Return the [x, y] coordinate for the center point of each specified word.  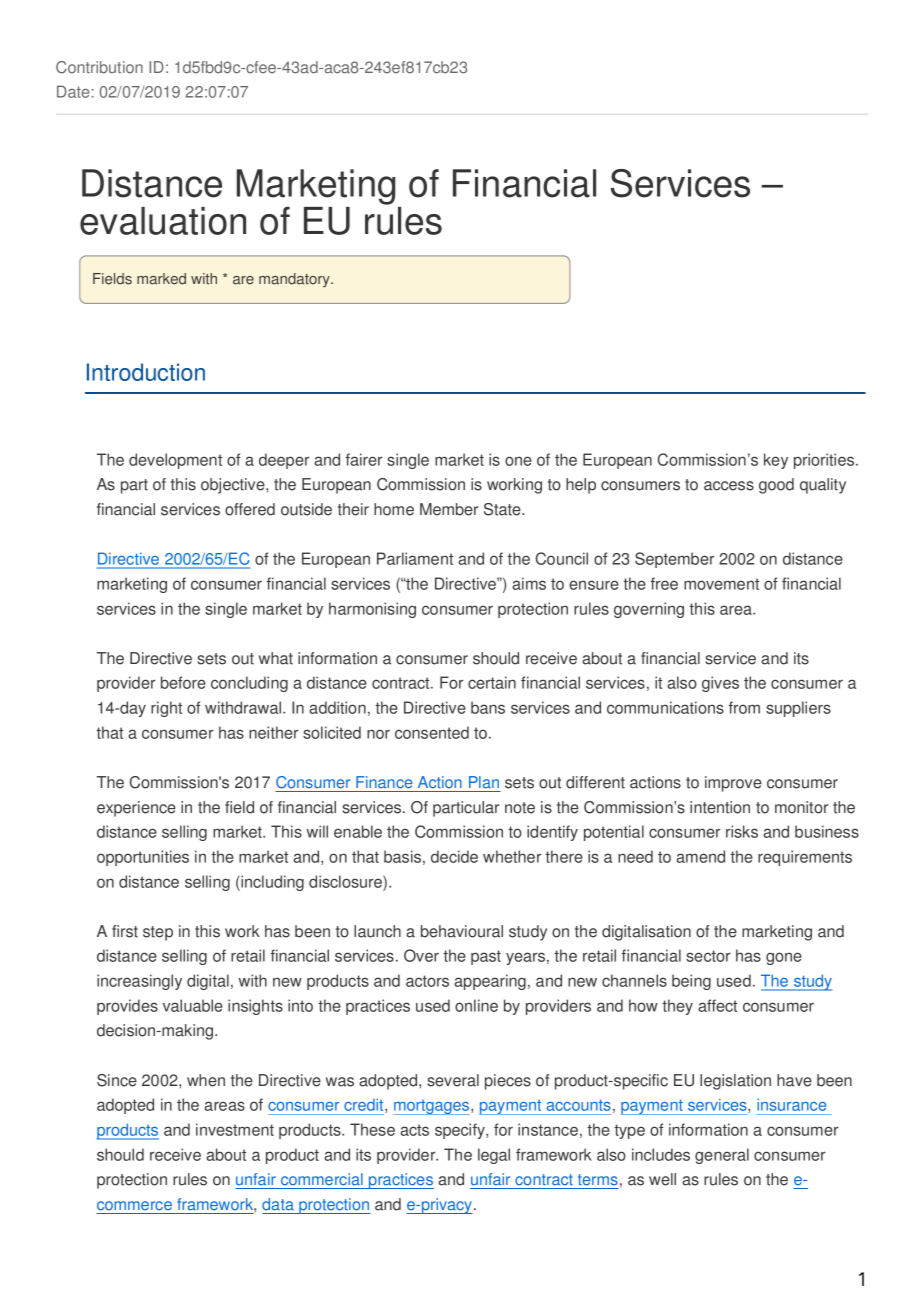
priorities [825, 461]
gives [720, 684]
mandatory [295, 280]
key [776, 461]
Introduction [146, 372]
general [722, 1156]
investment [235, 1129]
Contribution [99, 67]
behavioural [462, 931]
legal [494, 1156]
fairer [364, 459]
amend [700, 856]
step [158, 933]
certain [492, 682]
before [183, 682]
